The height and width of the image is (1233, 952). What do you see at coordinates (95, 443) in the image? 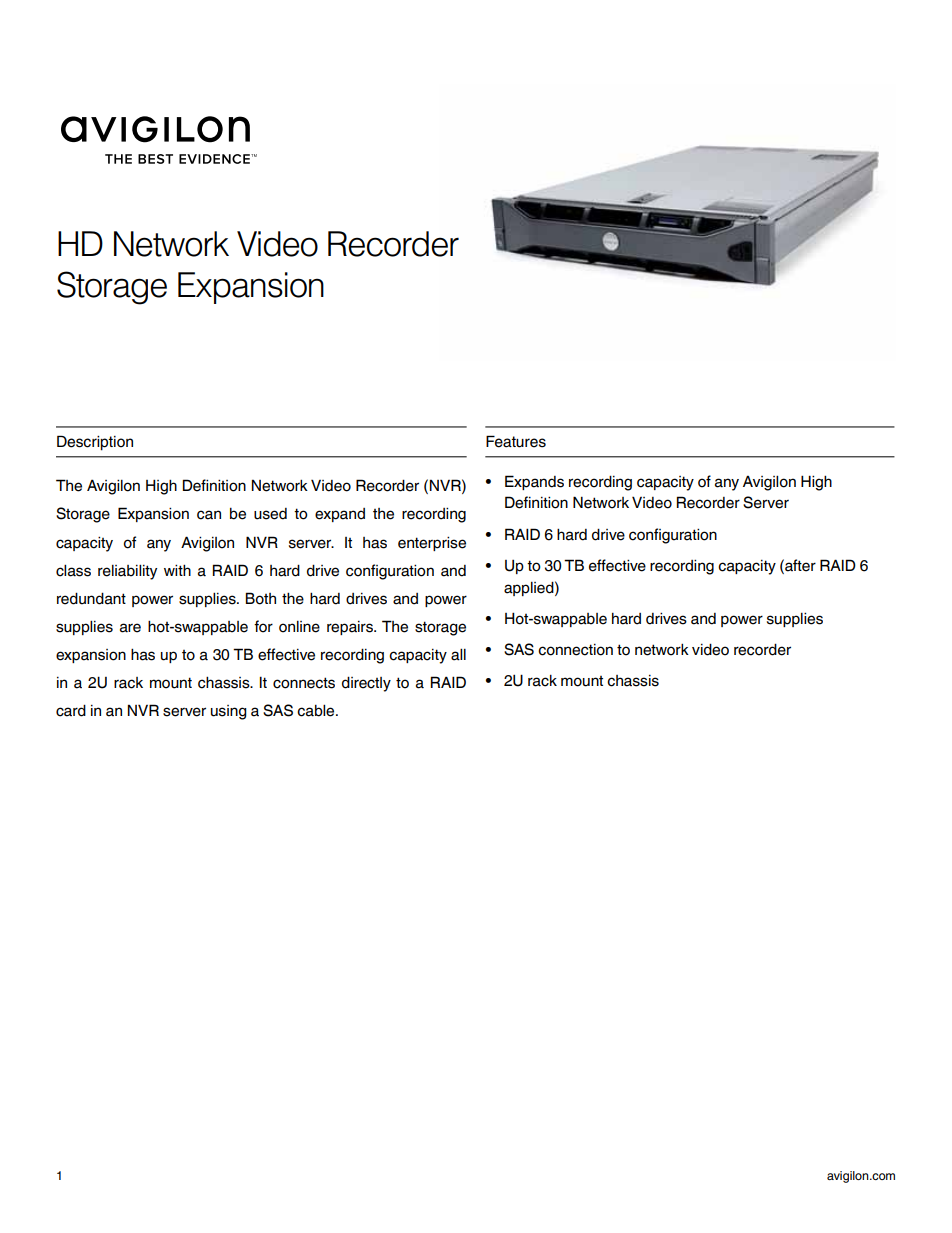
I see `Description` at bounding box center [95, 443].
